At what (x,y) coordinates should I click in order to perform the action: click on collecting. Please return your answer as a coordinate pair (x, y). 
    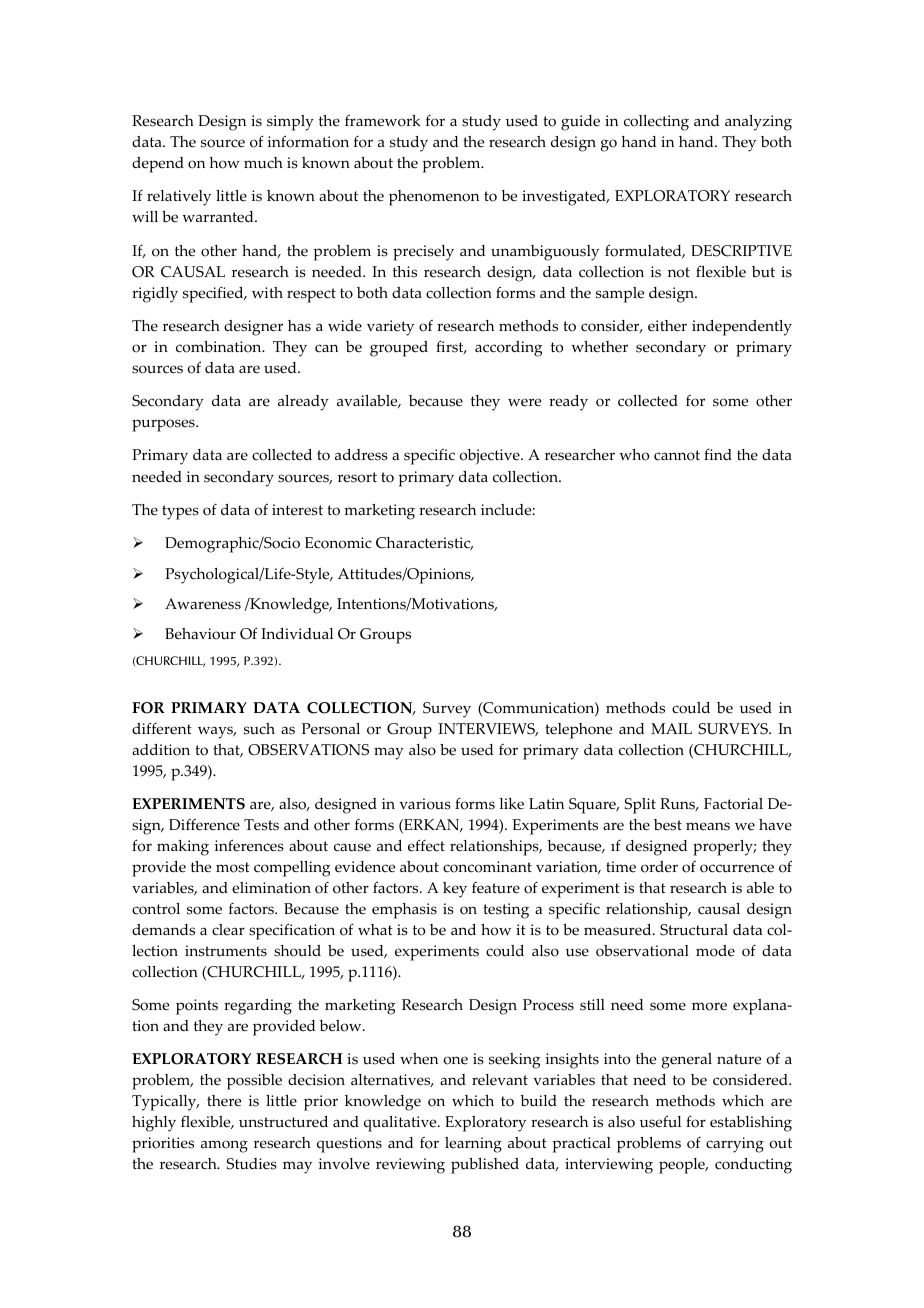
    Looking at the image, I should click on (656, 123).
